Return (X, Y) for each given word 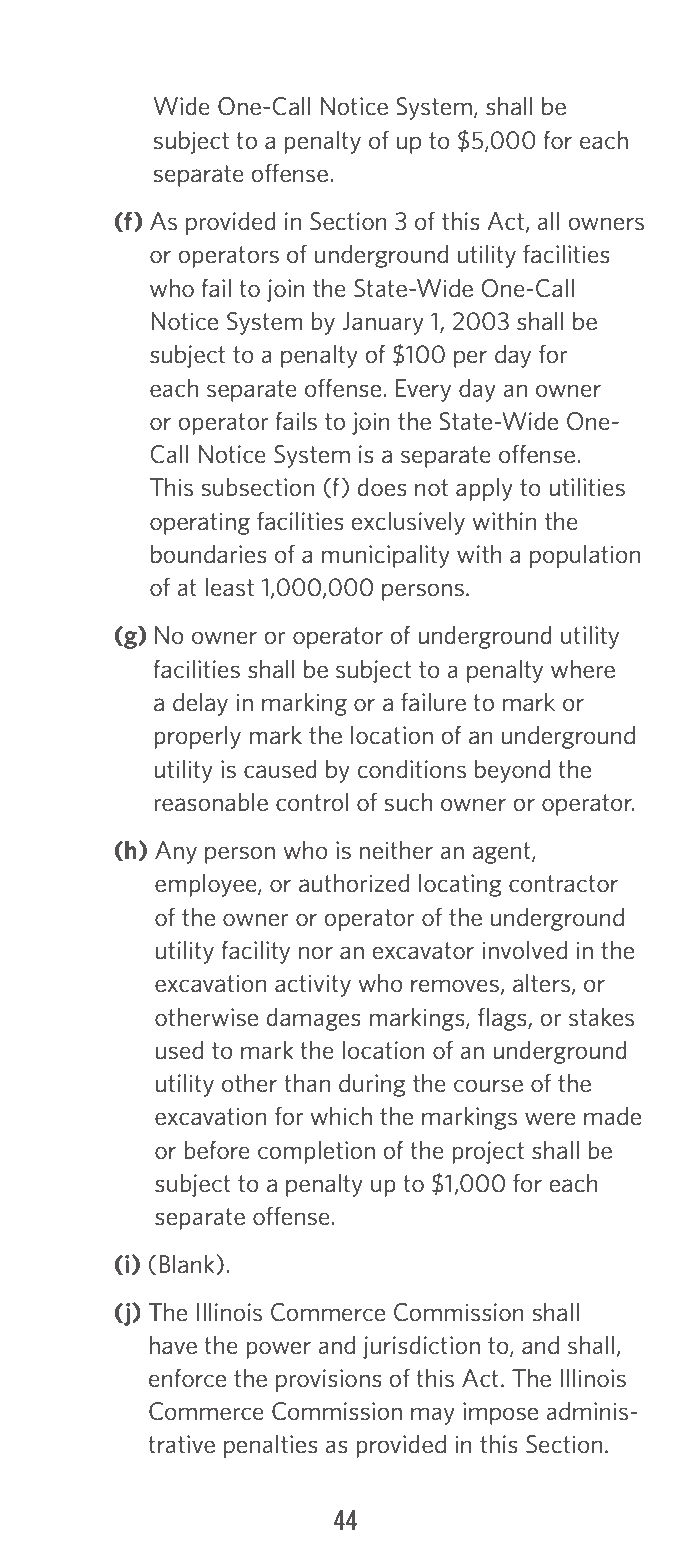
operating (200, 523)
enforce (187, 1378)
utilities (587, 487)
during (372, 1085)
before (217, 1150)
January (383, 323)
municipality (386, 556)
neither (396, 850)
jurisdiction (421, 1347)
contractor (563, 884)
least (230, 587)
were (550, 1119)
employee (207, 885)
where (583, 669)
